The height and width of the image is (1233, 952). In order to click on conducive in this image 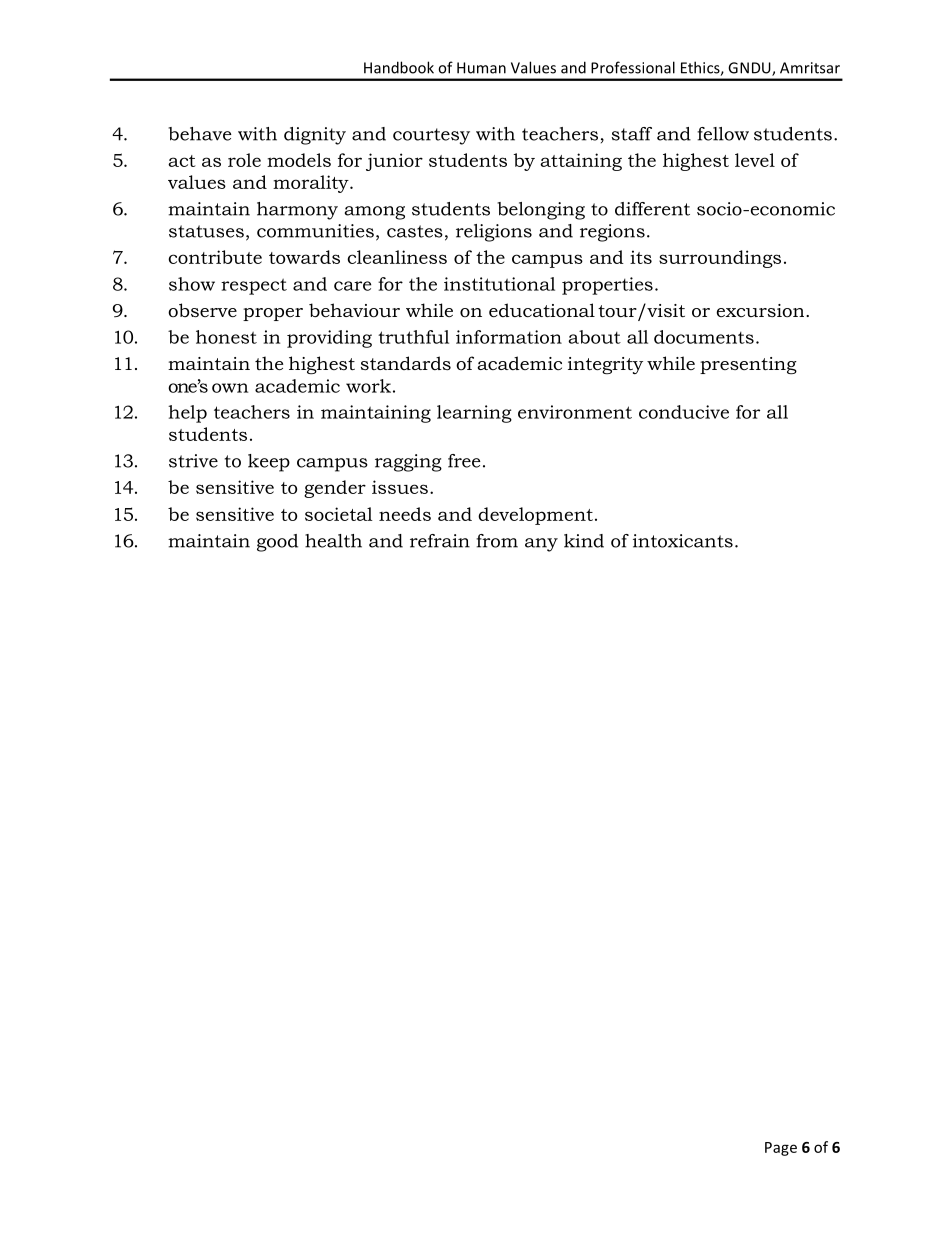, I will do `click(684, 412)`.
